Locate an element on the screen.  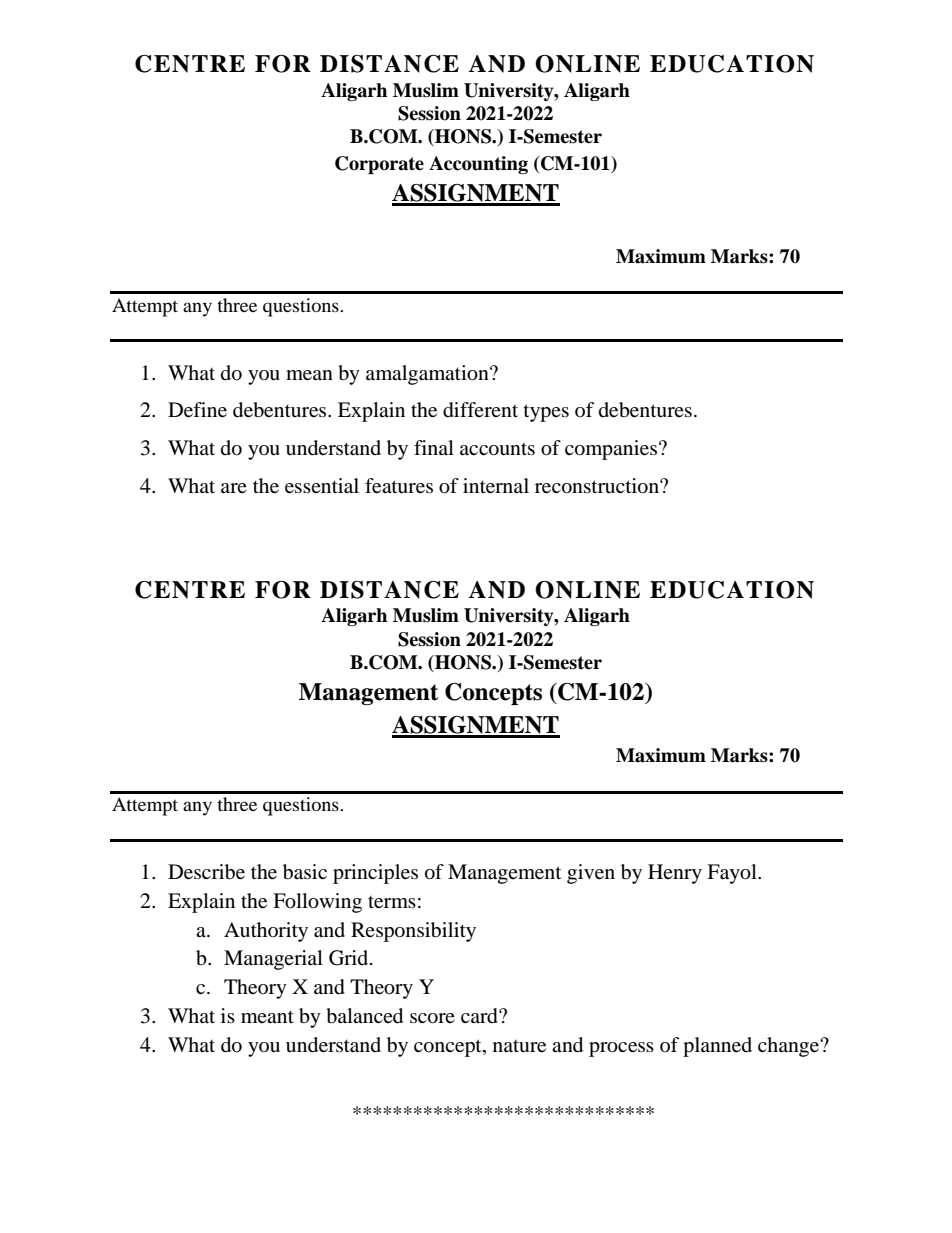
accounts is located at coordinates (497, 449).
